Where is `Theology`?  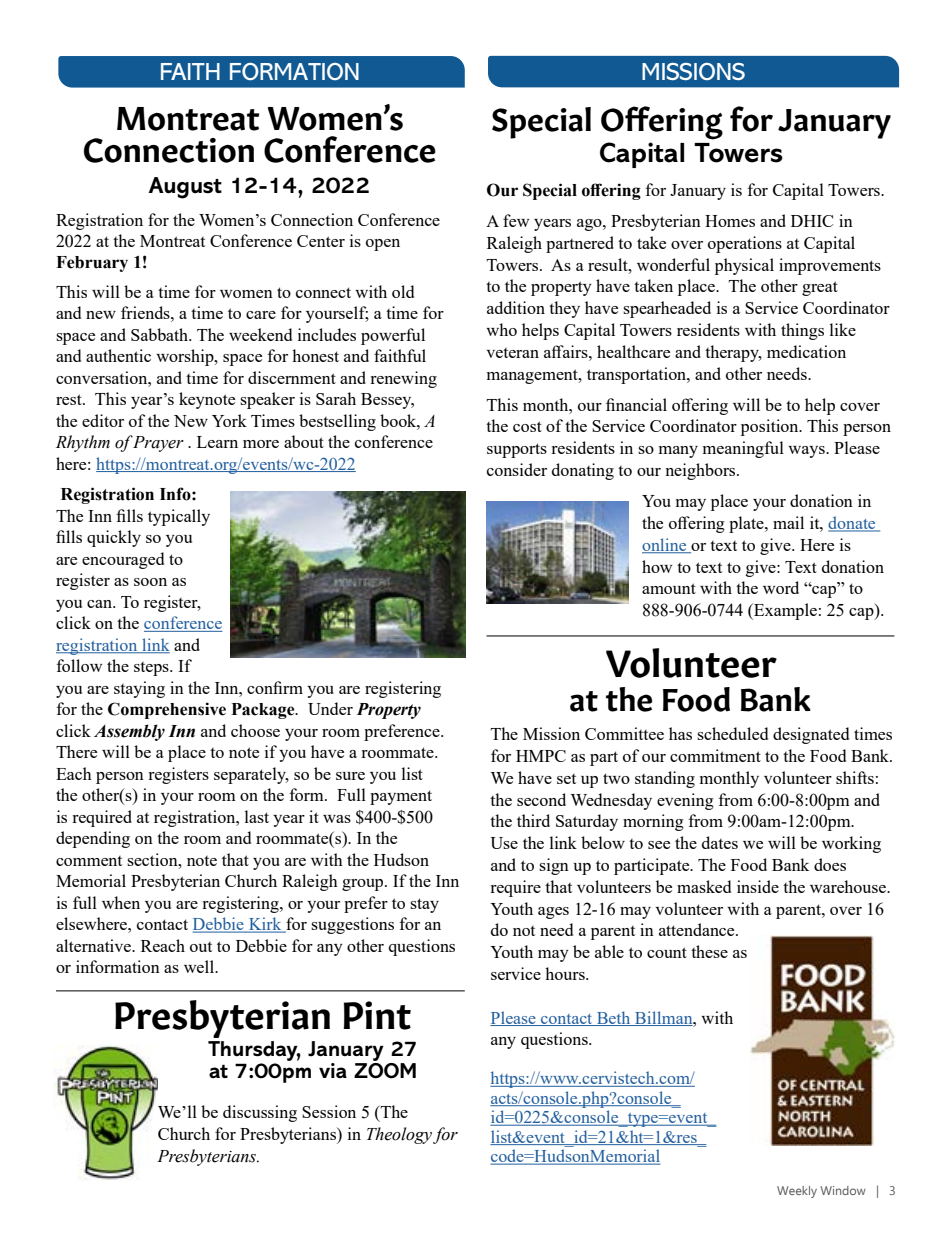 Theology is located at coordinates (399, 1135).
